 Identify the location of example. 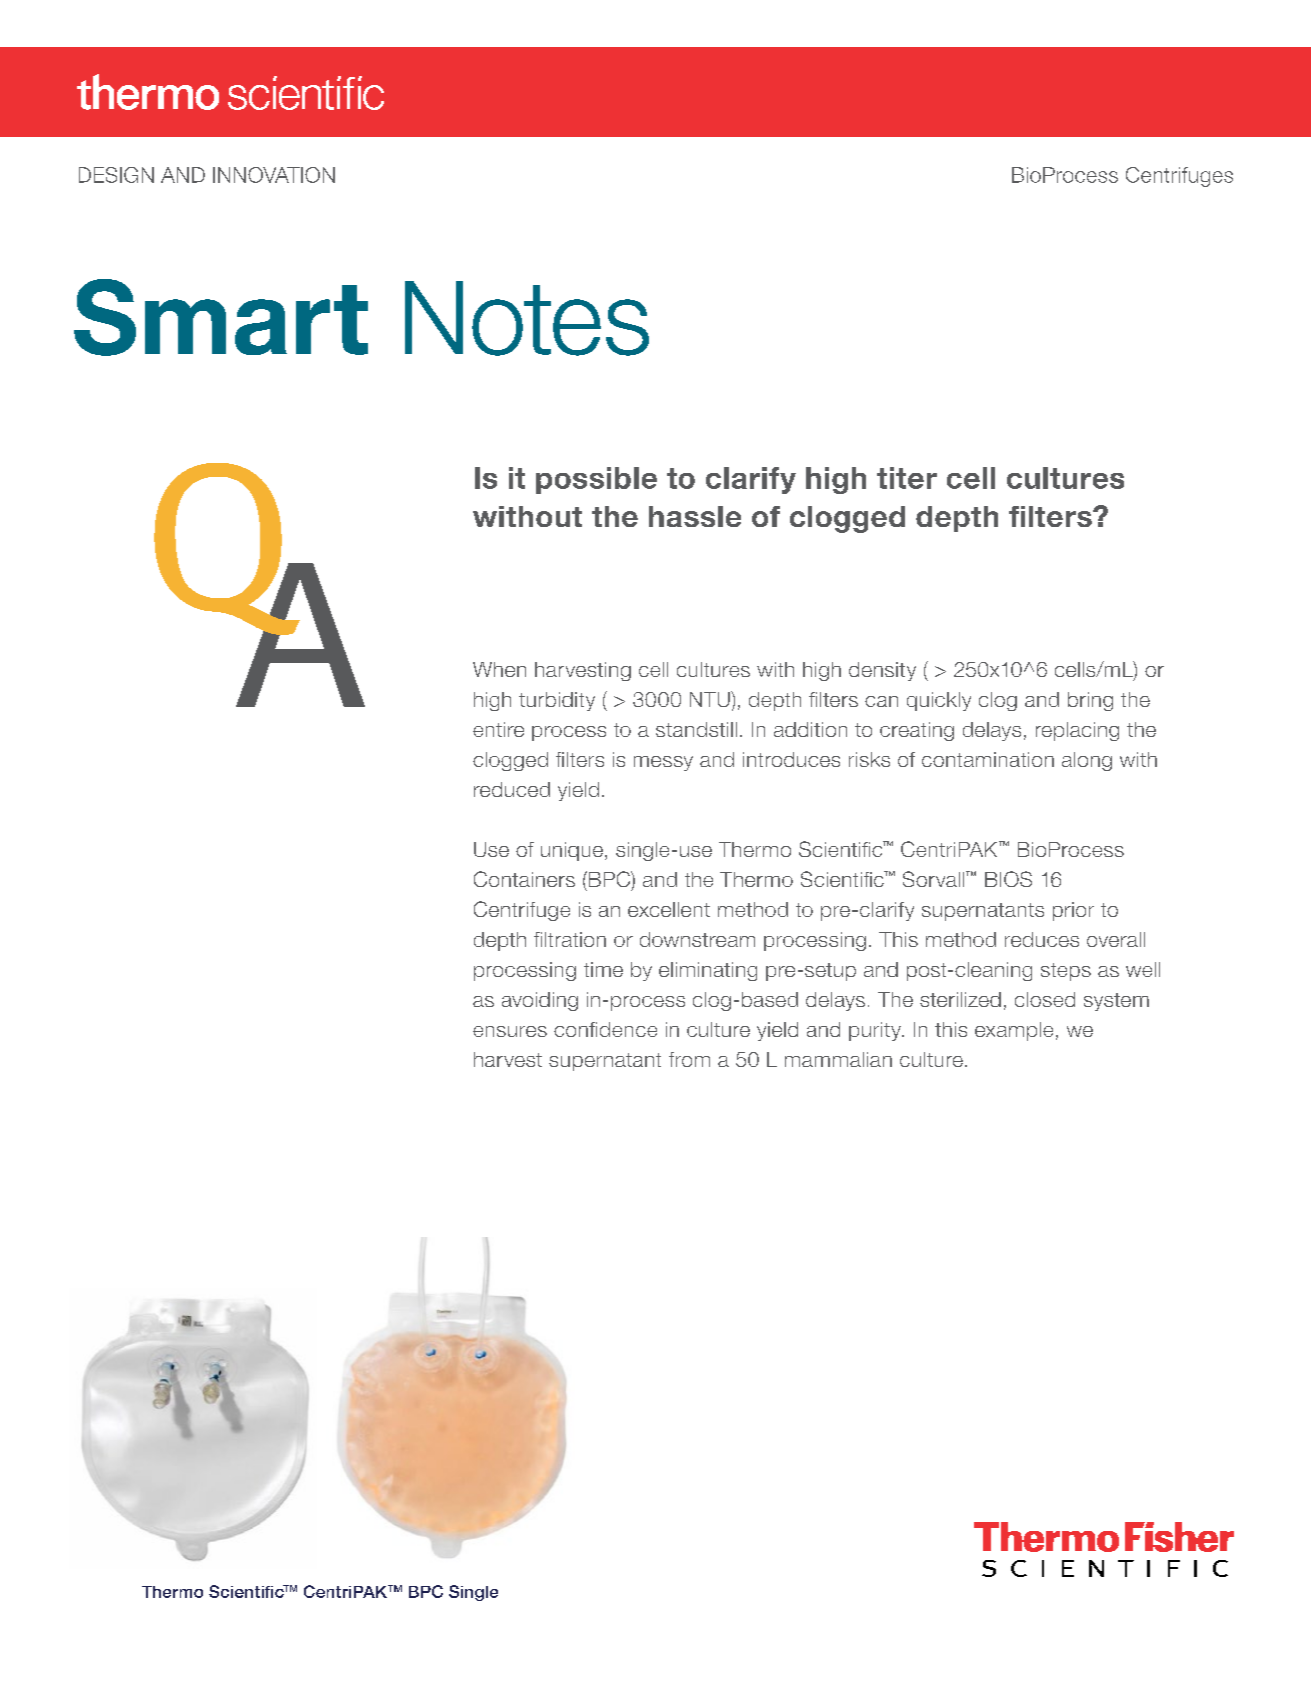
(1014, 1031).
